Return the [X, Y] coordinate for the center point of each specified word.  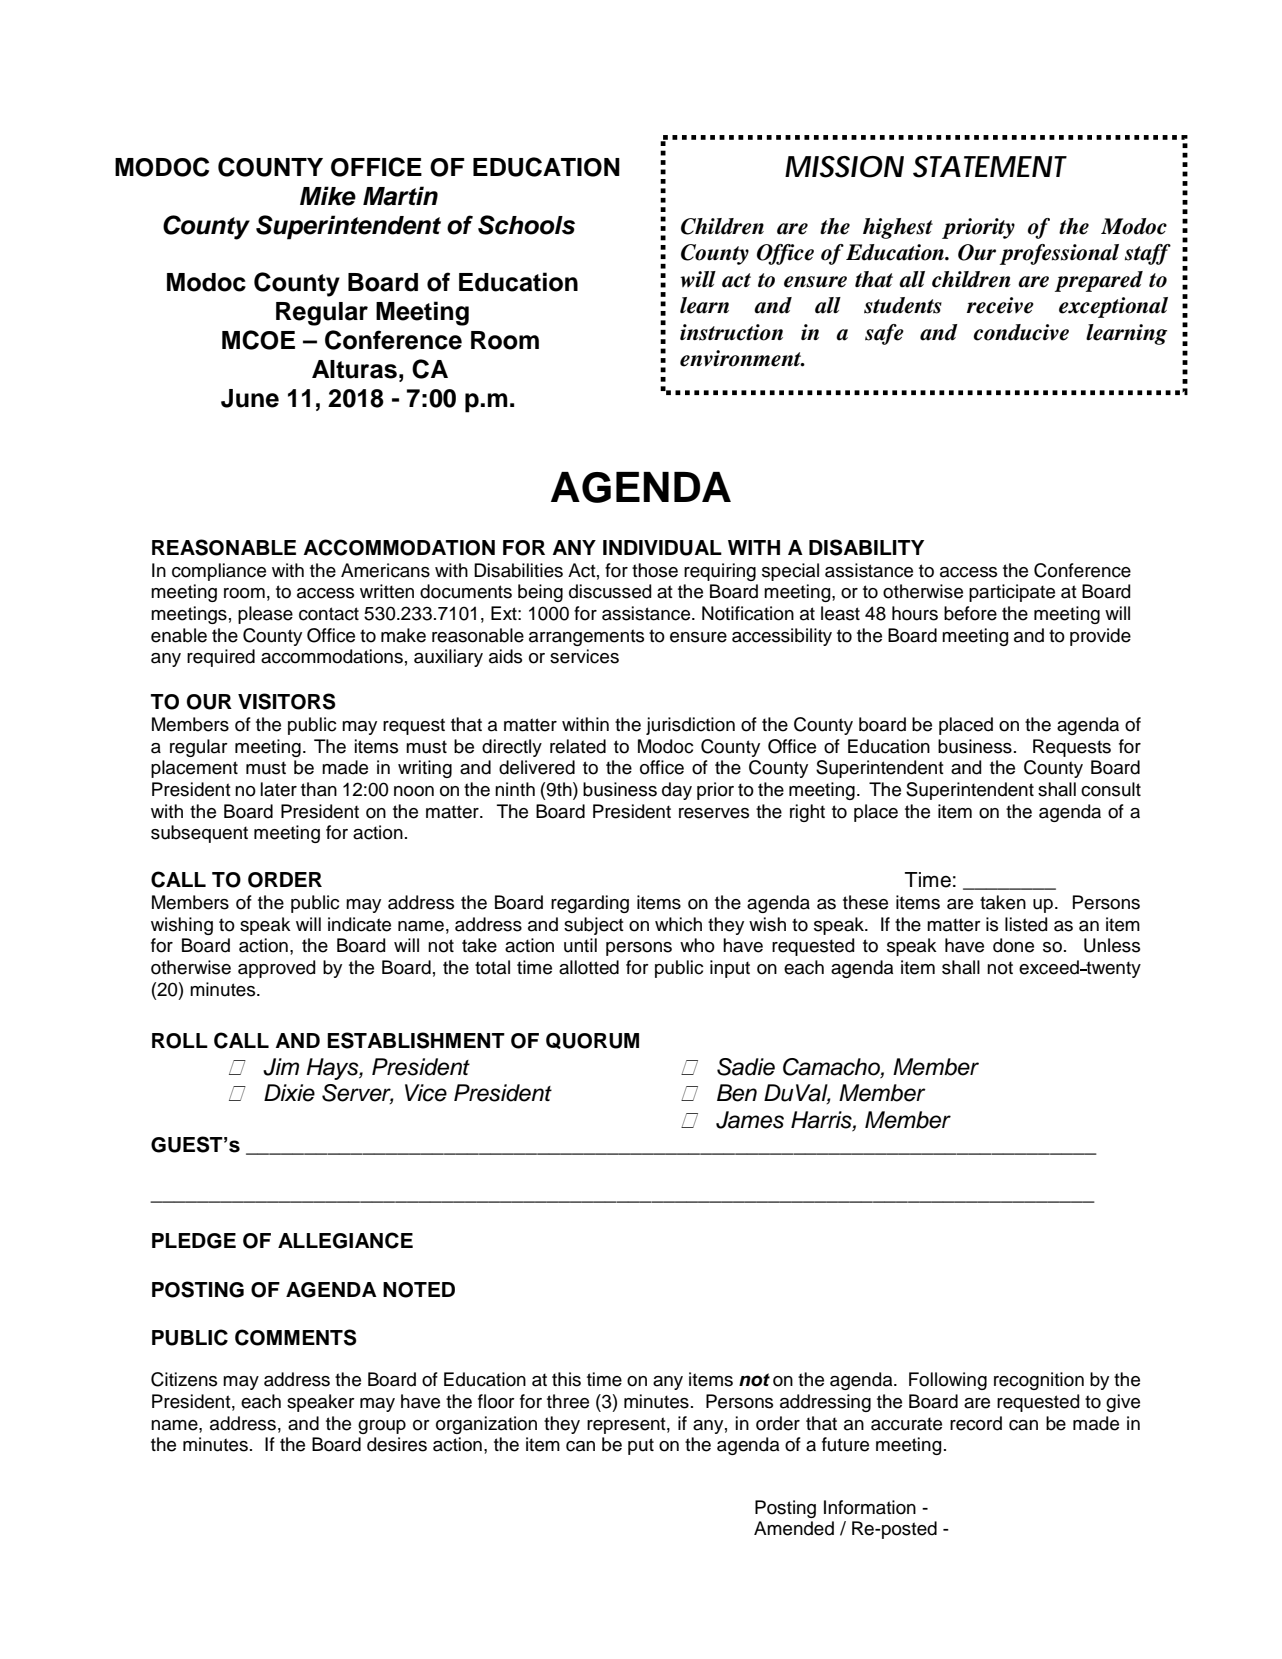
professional [1059, 254]
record [976, 1423]
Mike [328, 196]
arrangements [586, 637]
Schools [526, 225]
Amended [794, 1528]
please [265, 615]
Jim [281, 1067]
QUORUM [592, 1041]
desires [397, 1444]
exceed [1050, 967]
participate [1012, 593]
